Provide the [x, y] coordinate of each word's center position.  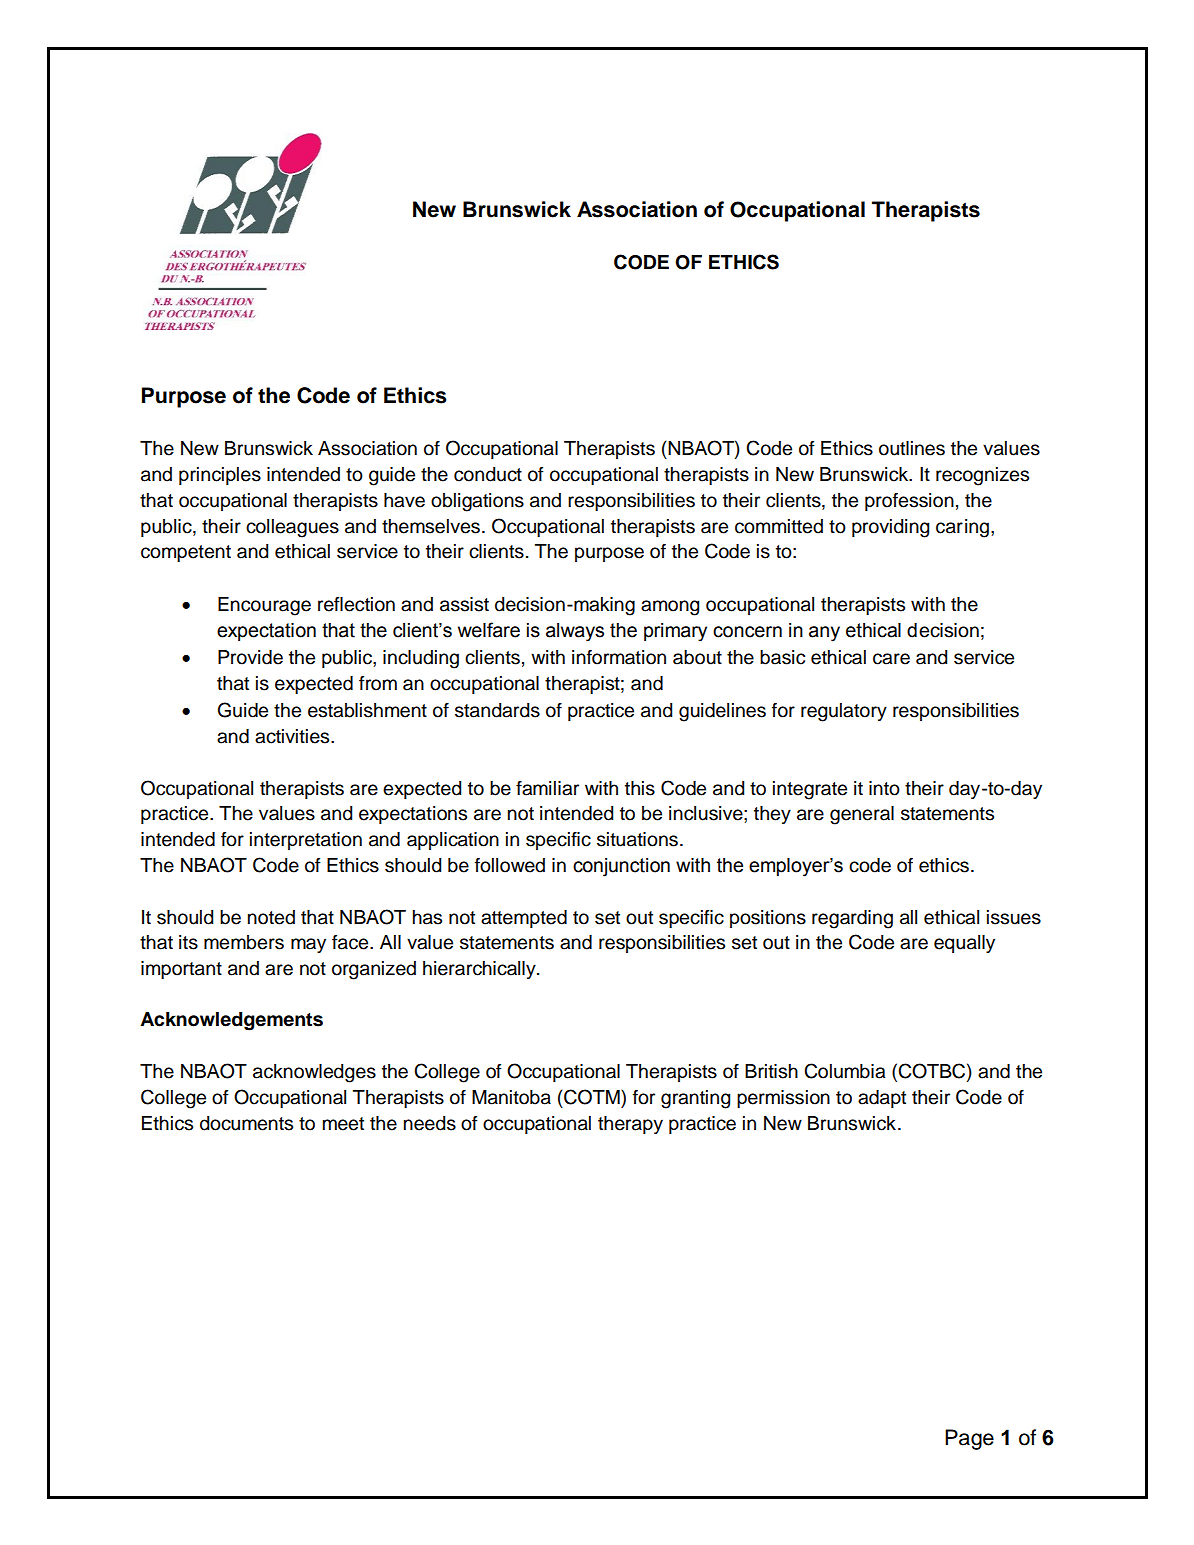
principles [220, 476]
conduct [488, 474]
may [308, 945]
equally [964, 944]
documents [246, 1123]
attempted [524, 919]
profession [909, 502]
